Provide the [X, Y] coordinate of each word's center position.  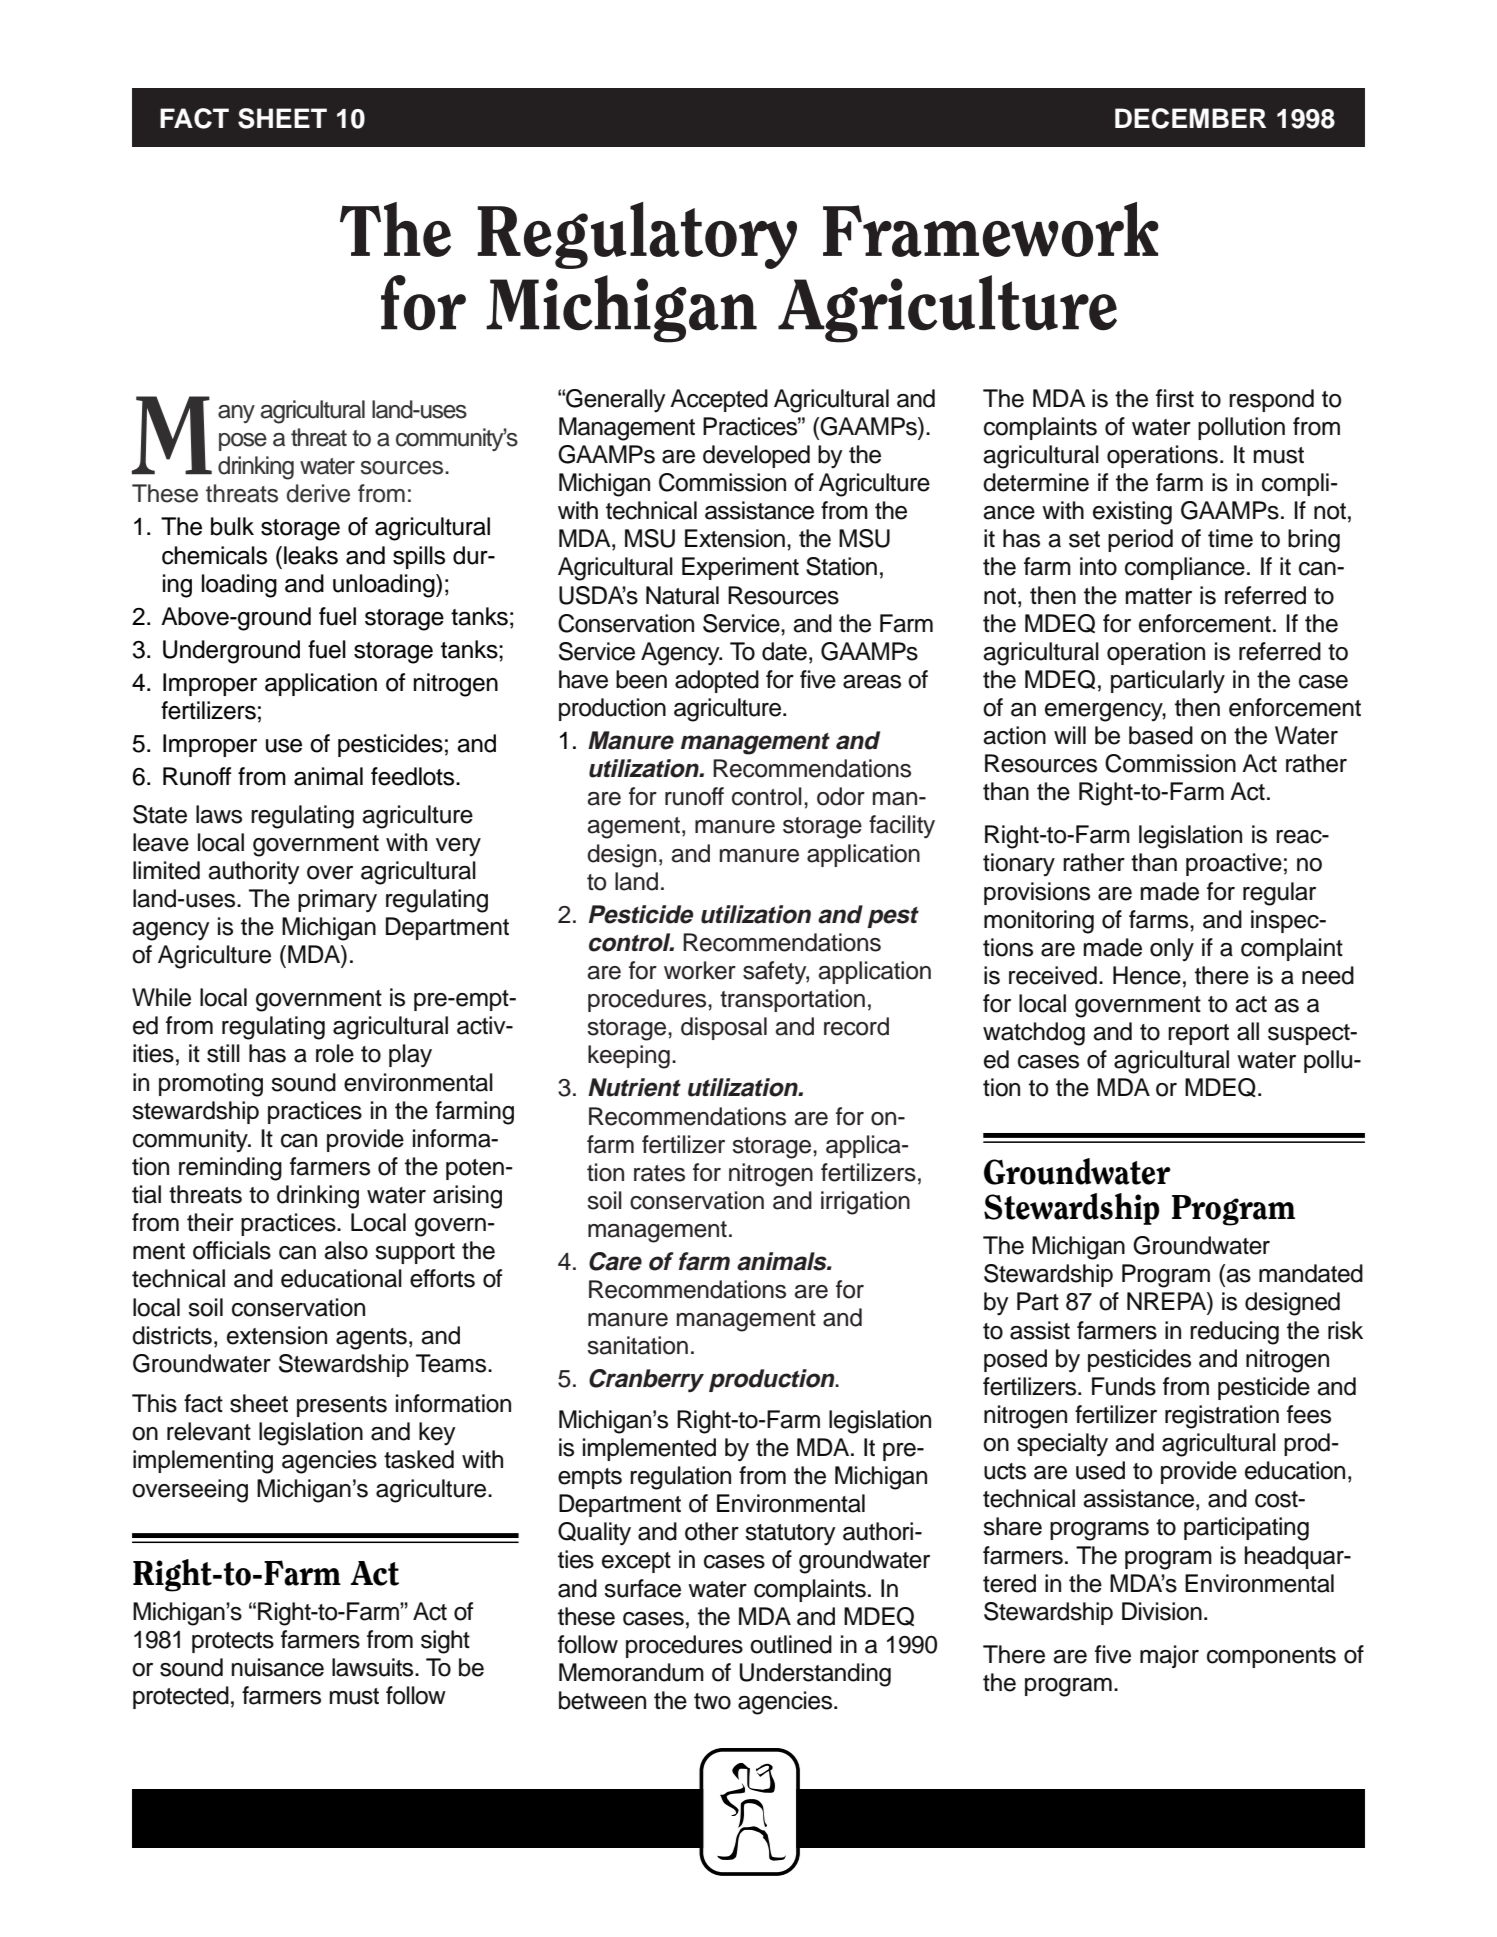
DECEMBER [1190, 118]
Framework [991, 229]
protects [233, 1642]
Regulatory [637, 235]
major [1169, 1656]
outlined [791, 1644]
